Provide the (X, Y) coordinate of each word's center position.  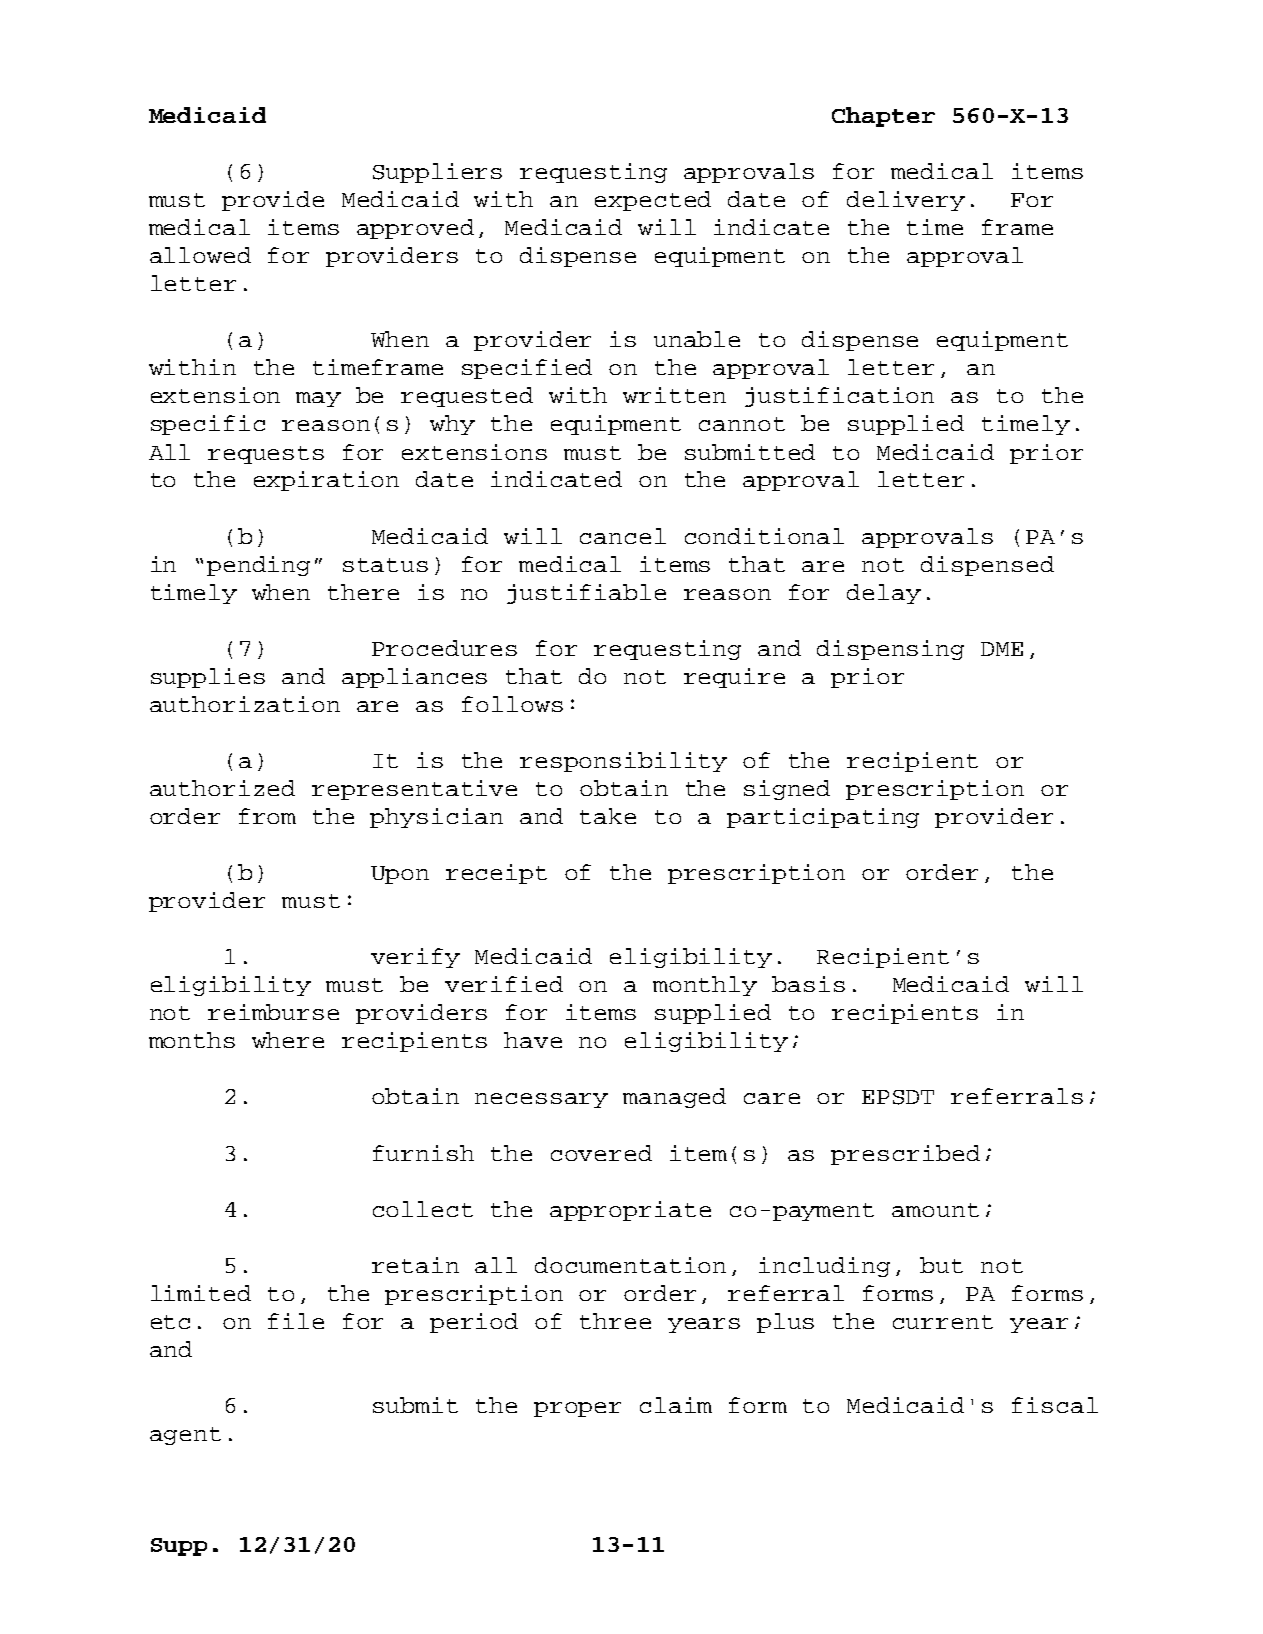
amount (935, 1210)
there (363, 592)
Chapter (883, 117)
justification (839, 397)
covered (601, 1153)
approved (415, 229)
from (267, 816)
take (608, 816)
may (318, 399)
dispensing (890, 650)
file (296, 1321)
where (288, 1040)
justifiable (586, 594)
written (674, 395)
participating (823, 818)
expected (653, 201)
